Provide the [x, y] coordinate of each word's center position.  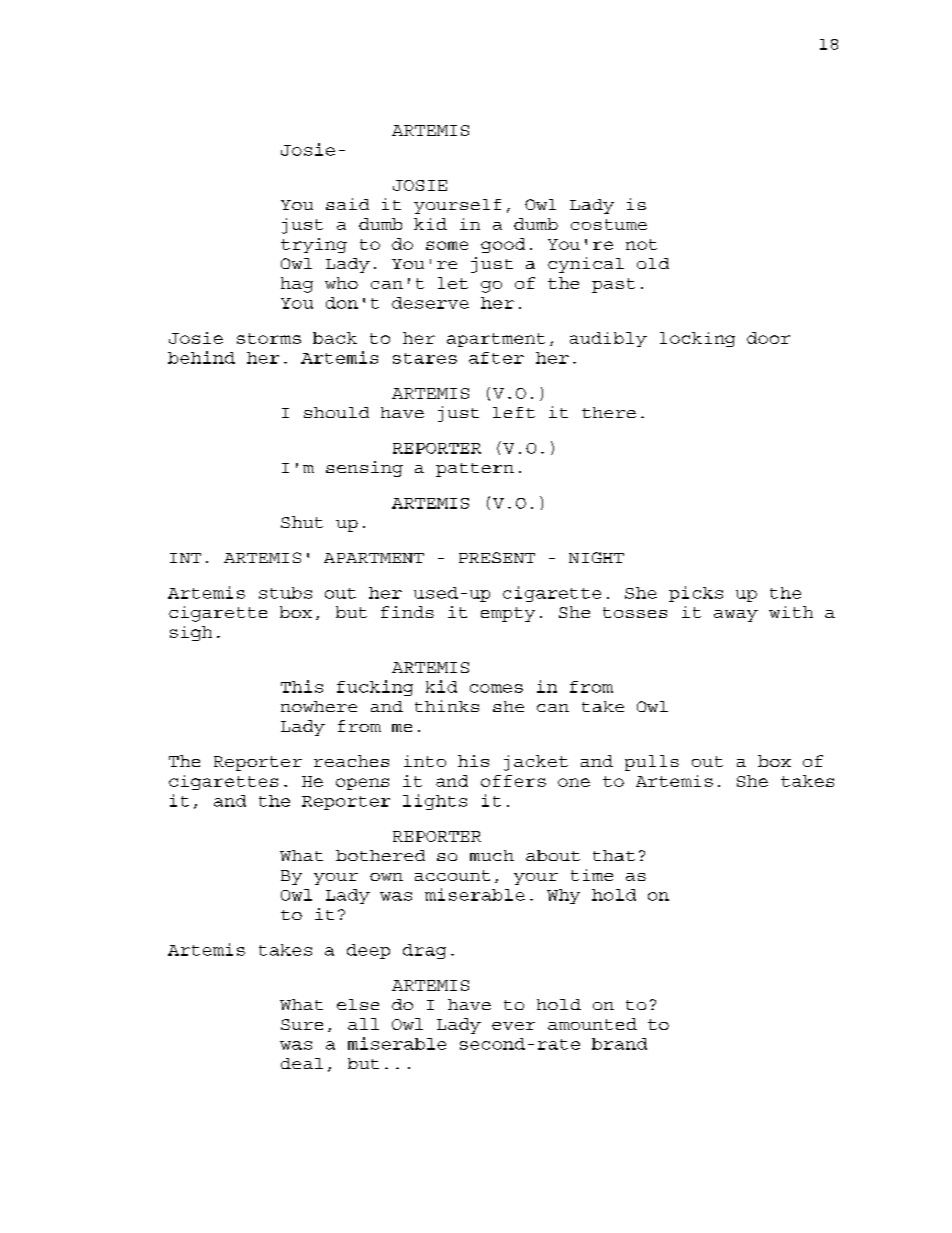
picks [696, 594]
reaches [351, 761]
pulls [652, 763]
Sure [302, 1024]
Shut [302, 522]
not [641, 244]
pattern [475, 470]
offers [513, 781]
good [503, 245]
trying [314, 245]
